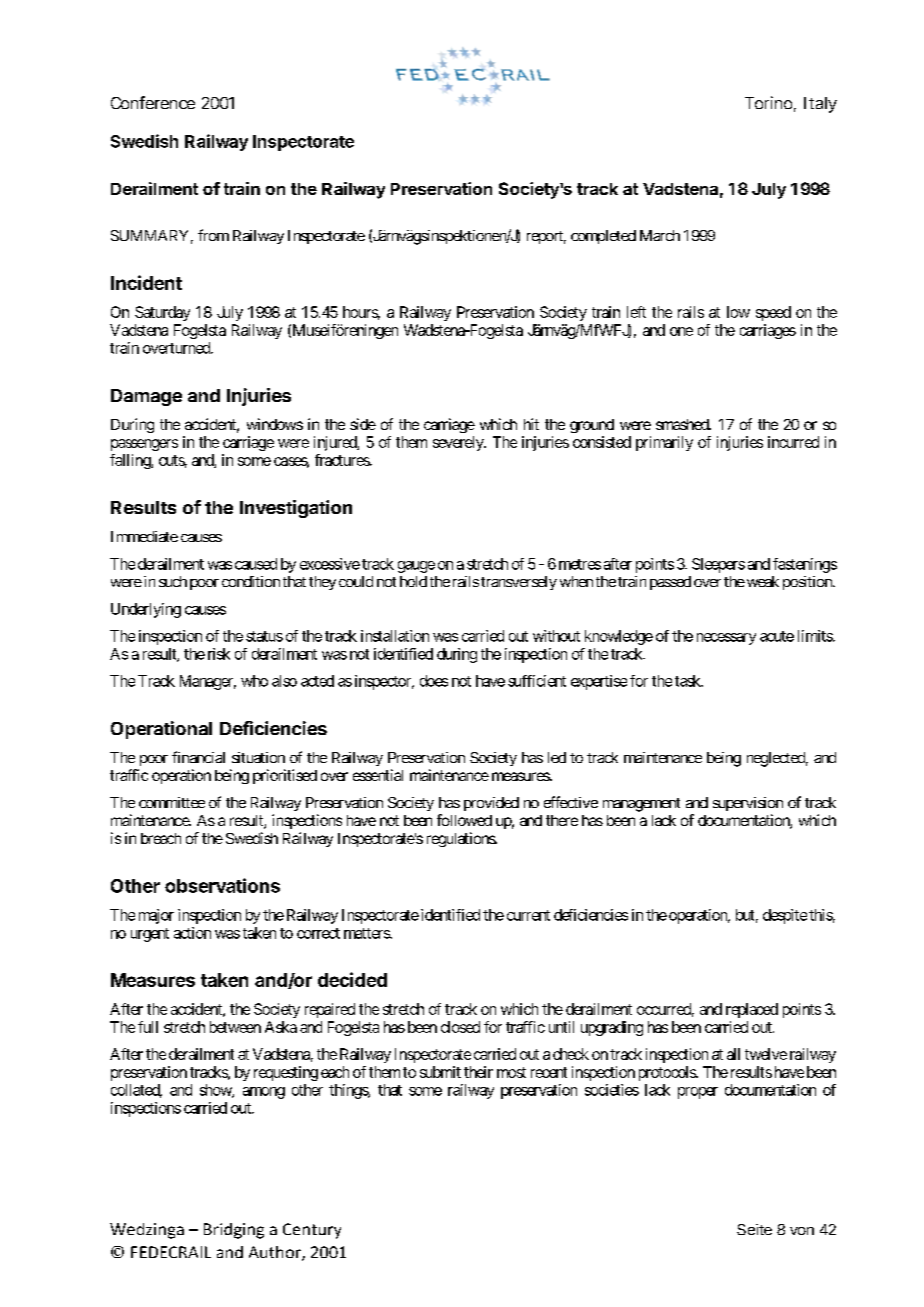 The width and height of the image is (924, 1307). Describe the element at coordinates (460, 1027) in the image. I see `closed` at that location.
